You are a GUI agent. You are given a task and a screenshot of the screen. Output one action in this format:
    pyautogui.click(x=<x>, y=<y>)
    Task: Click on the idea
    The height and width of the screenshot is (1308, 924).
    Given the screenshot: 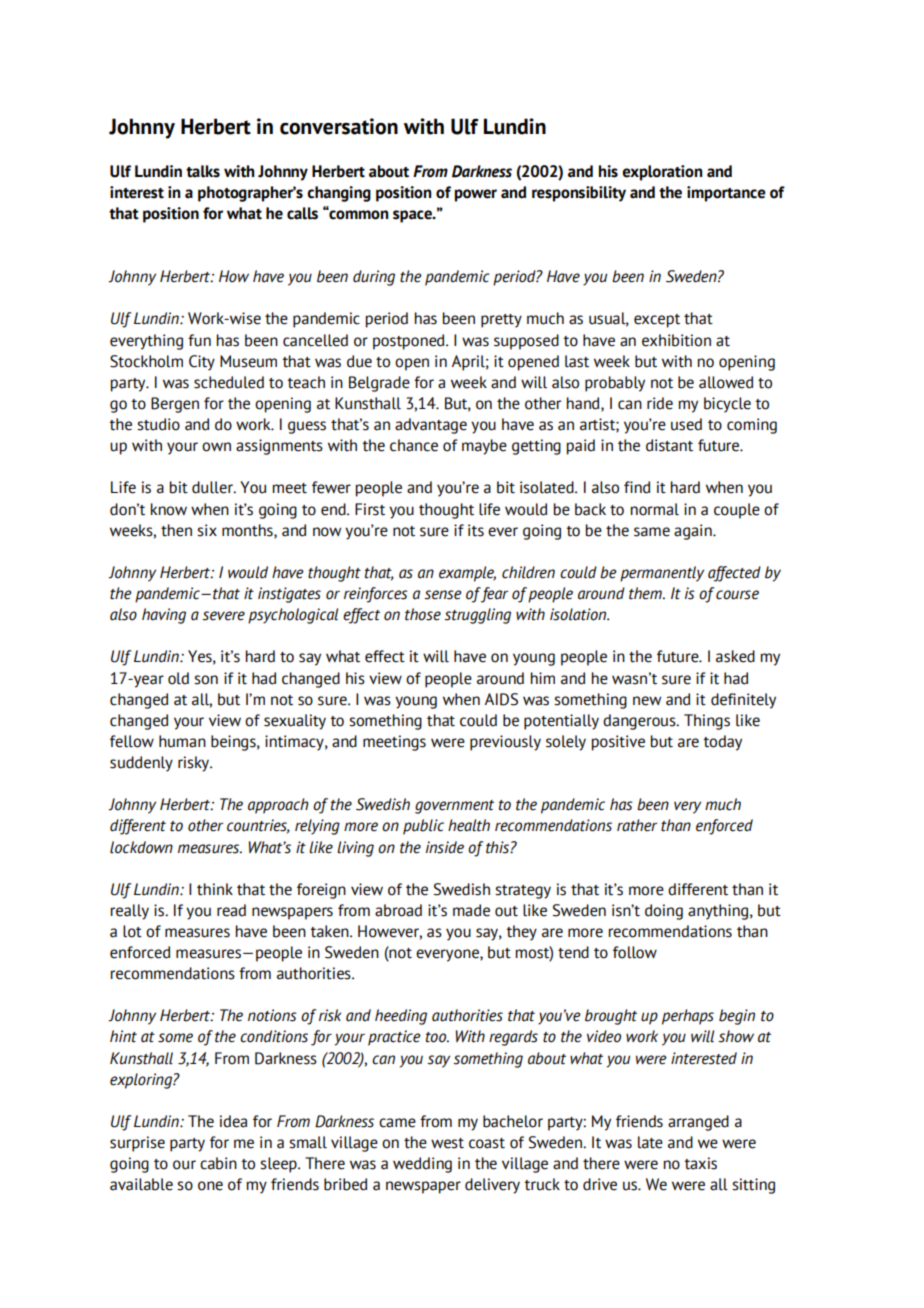 What is the action you would take?
    pyautogui.click(x=233, y=1121)
